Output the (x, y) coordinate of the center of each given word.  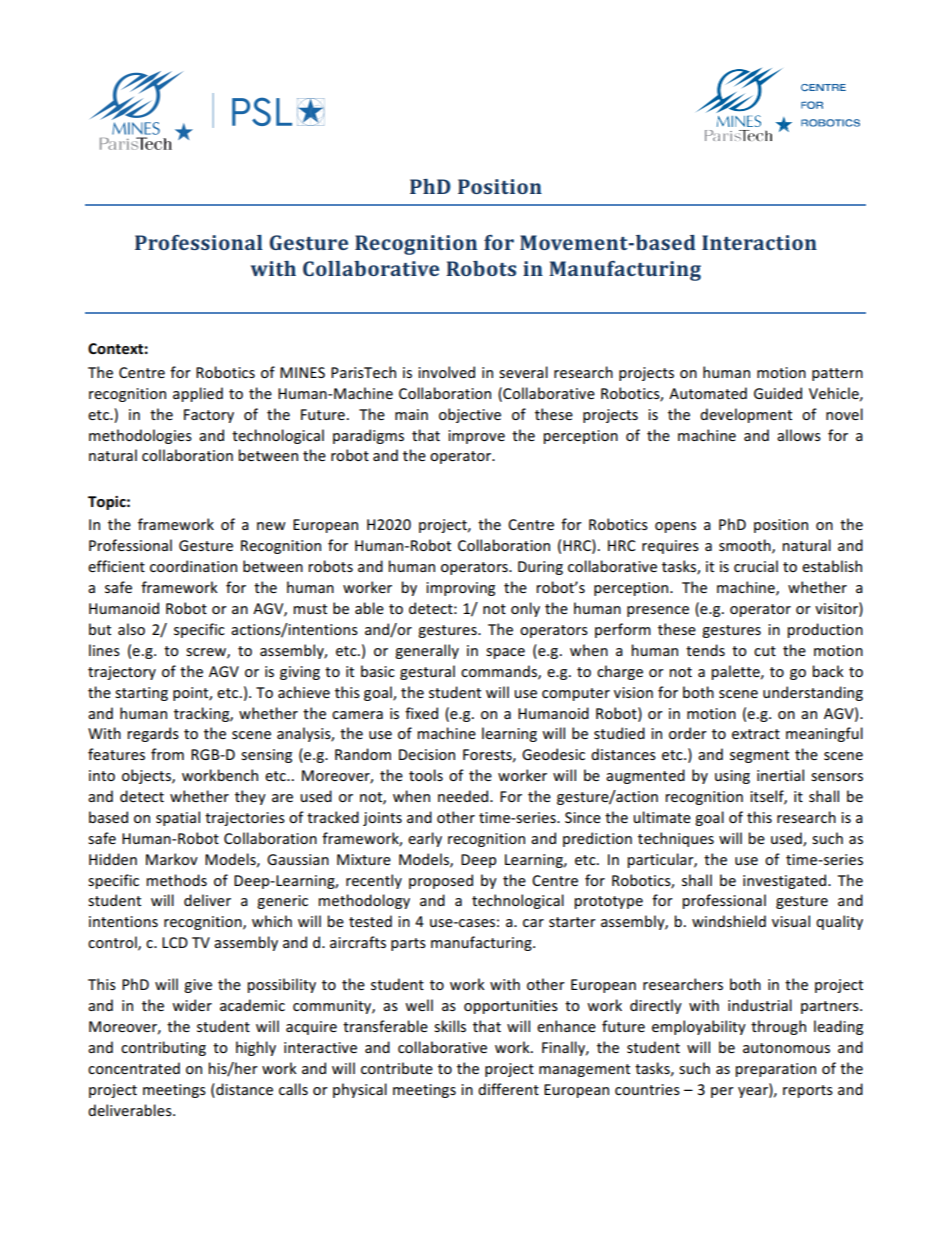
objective (470, 415)
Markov (172, 859)
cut (765, 651)
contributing (163, 1048)
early (425, 839)
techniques (676, 839)
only (525, 609)
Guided (778, 393)
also (131, 629)
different (508, 1089)
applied (198, 394)
